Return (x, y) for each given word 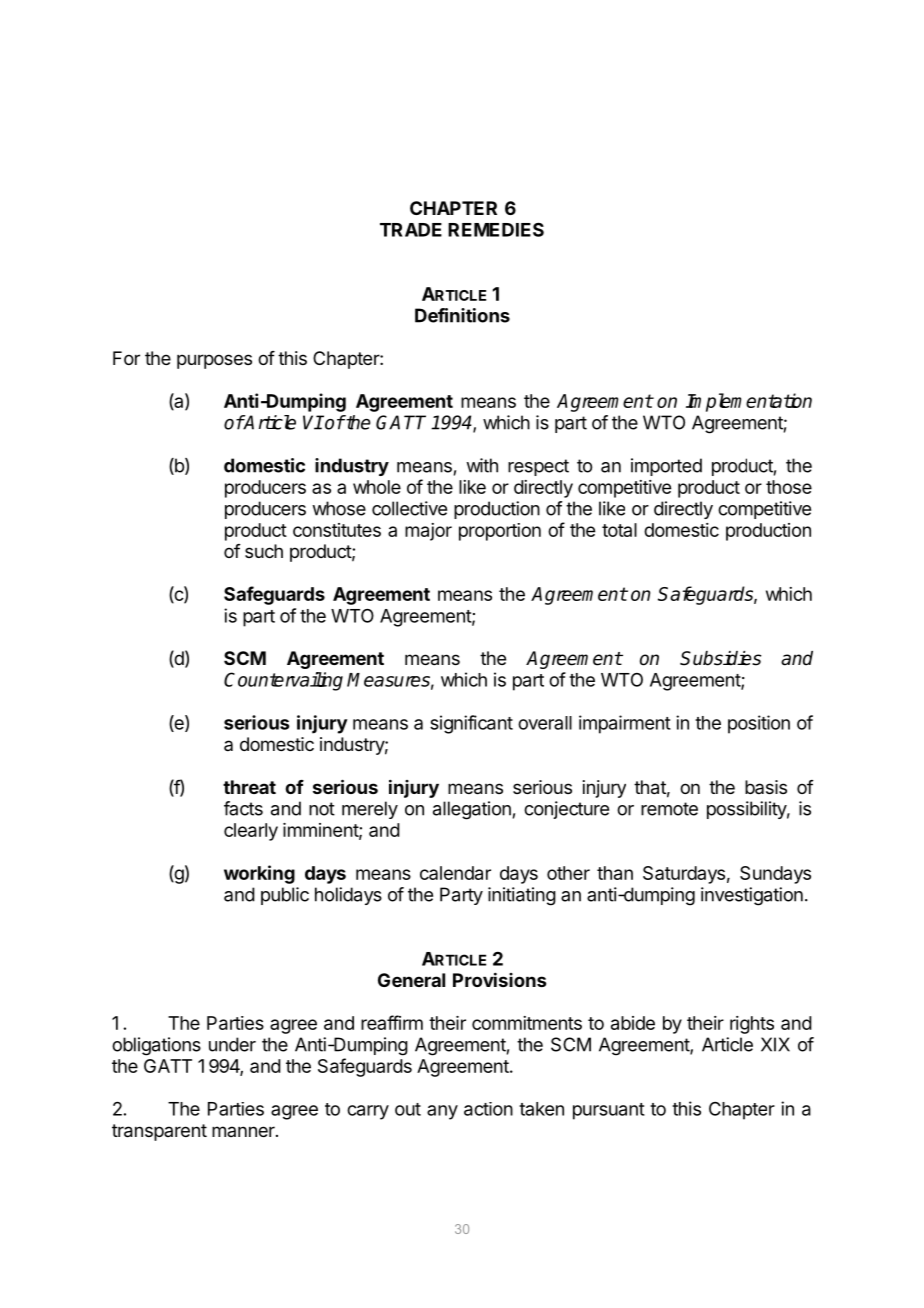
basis (766, 787)
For (126, 358)
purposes (214, 361)
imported (666, 467)
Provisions (499, 979)
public (285, 896)
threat (249, 787)
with (482, 465)
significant (471, 724)
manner (244, 1131)
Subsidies (720, 658)
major (428, 532)
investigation (752, 896)
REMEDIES (496, 229)
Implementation (749, 402)
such (264, 551)
